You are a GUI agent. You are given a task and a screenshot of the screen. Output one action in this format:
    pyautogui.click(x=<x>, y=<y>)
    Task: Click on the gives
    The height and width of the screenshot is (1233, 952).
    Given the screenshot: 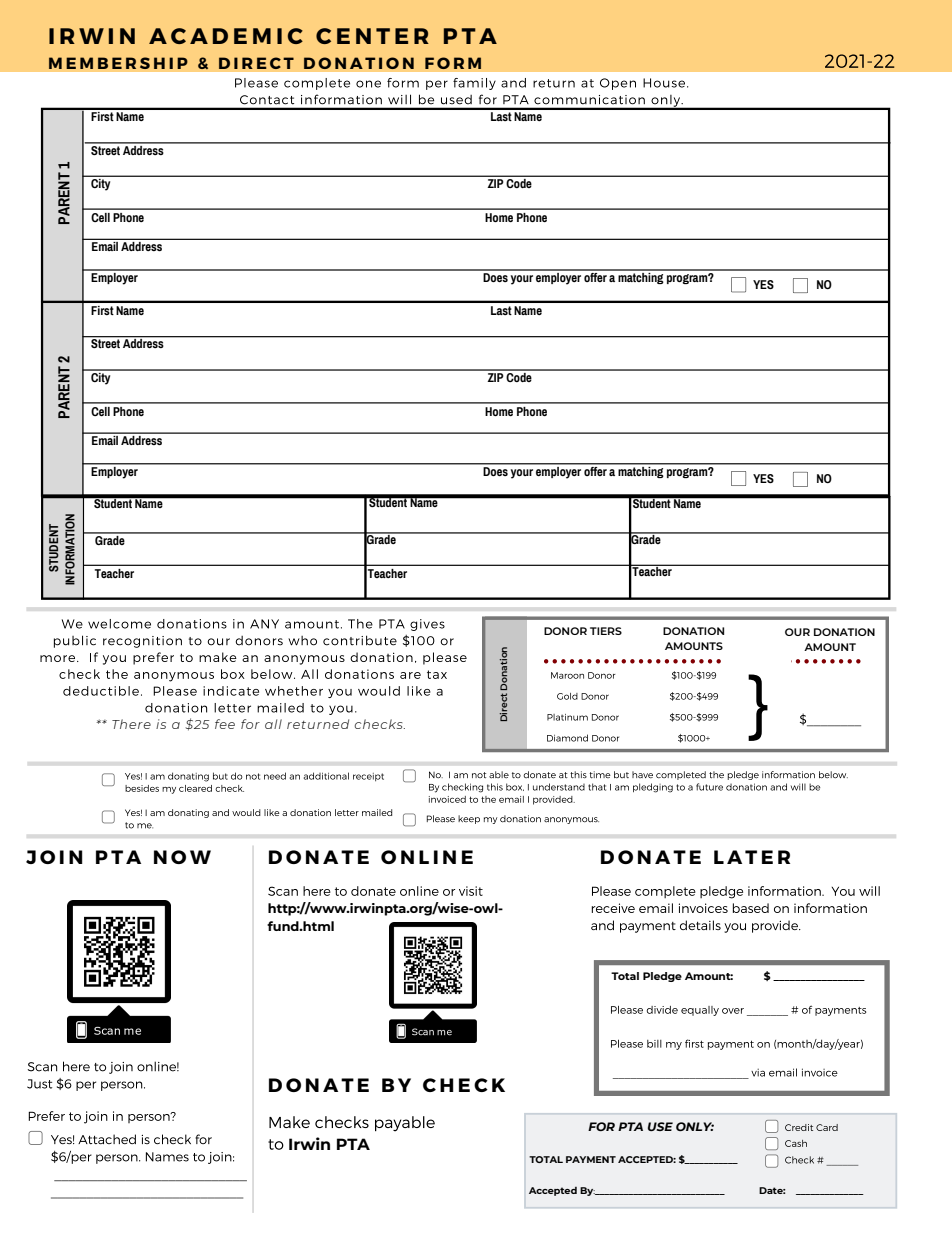 What is the action you would take?
    pyautogui.click(x=427, y=625)
